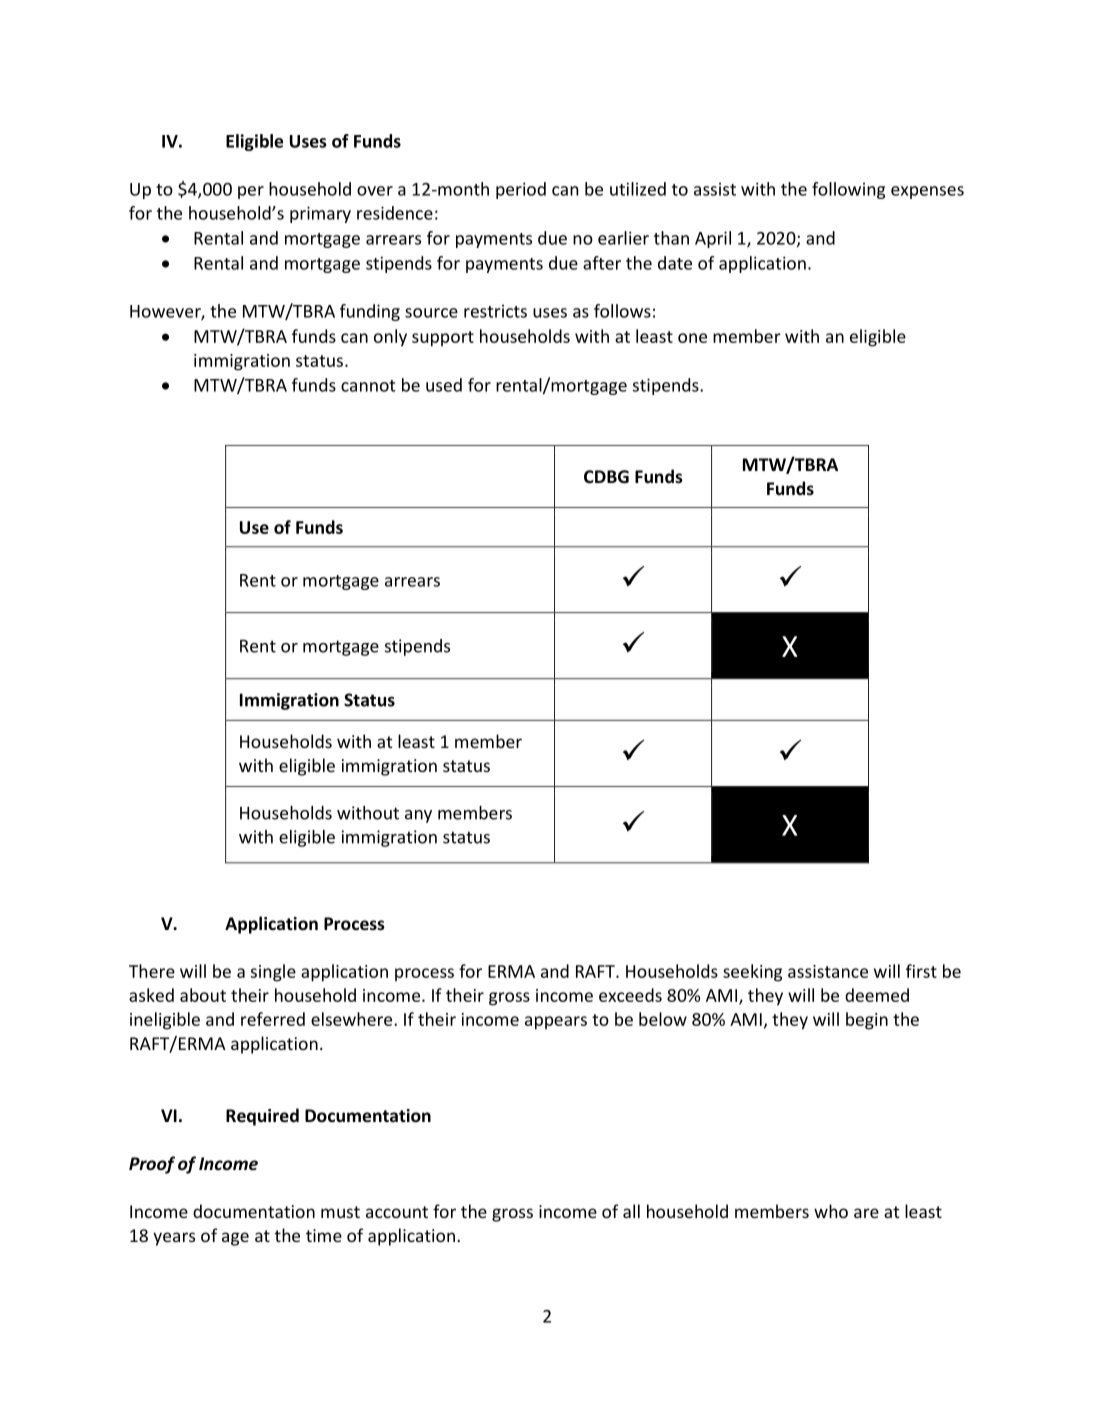 The height and width of the screenshot is (1416, 1094). What do you see at coordinates (320, 214) in the screenshot?
I see `primary` at bounding box center [320, 214].
